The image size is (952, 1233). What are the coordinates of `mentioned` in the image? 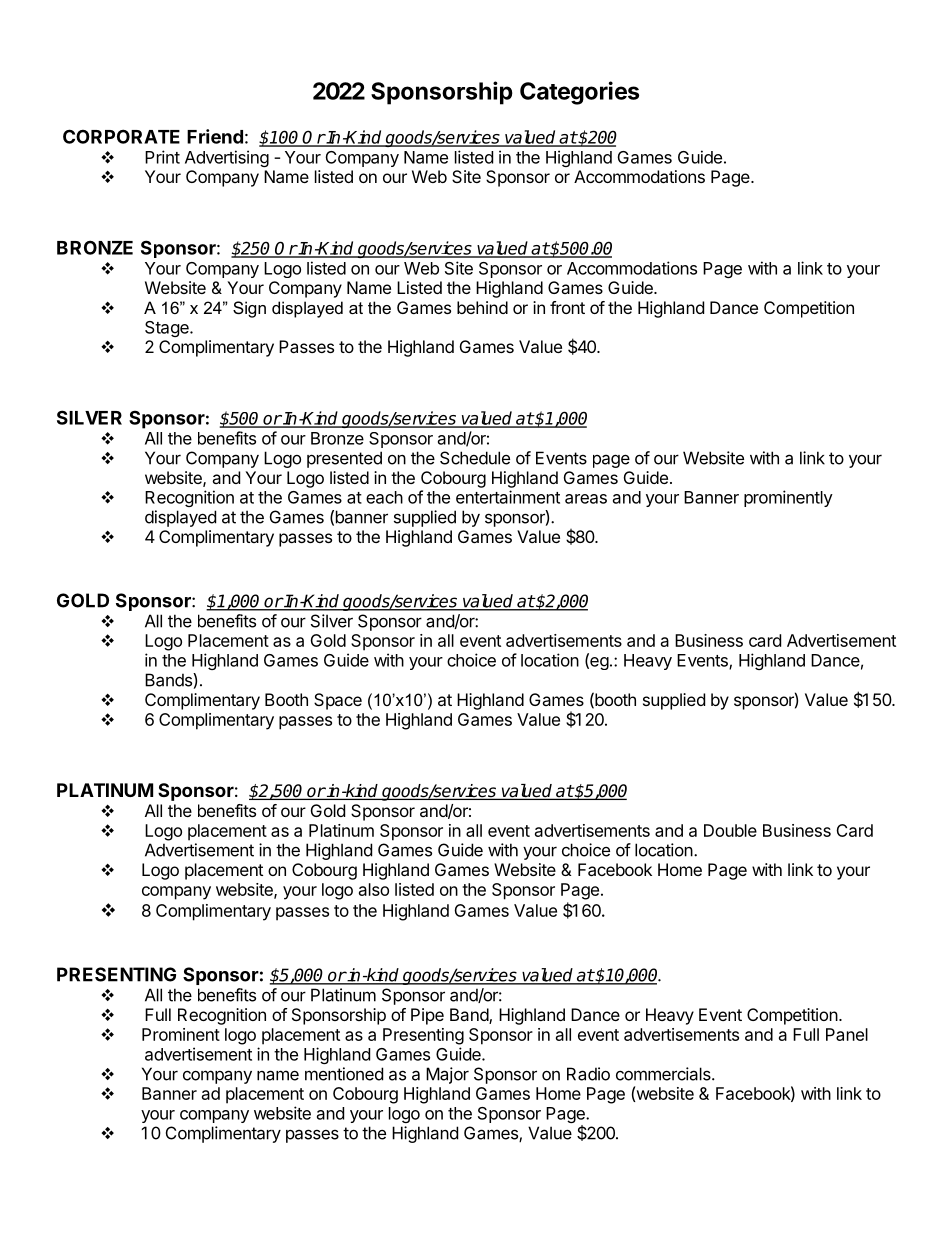 It's located at (344, 1074).
